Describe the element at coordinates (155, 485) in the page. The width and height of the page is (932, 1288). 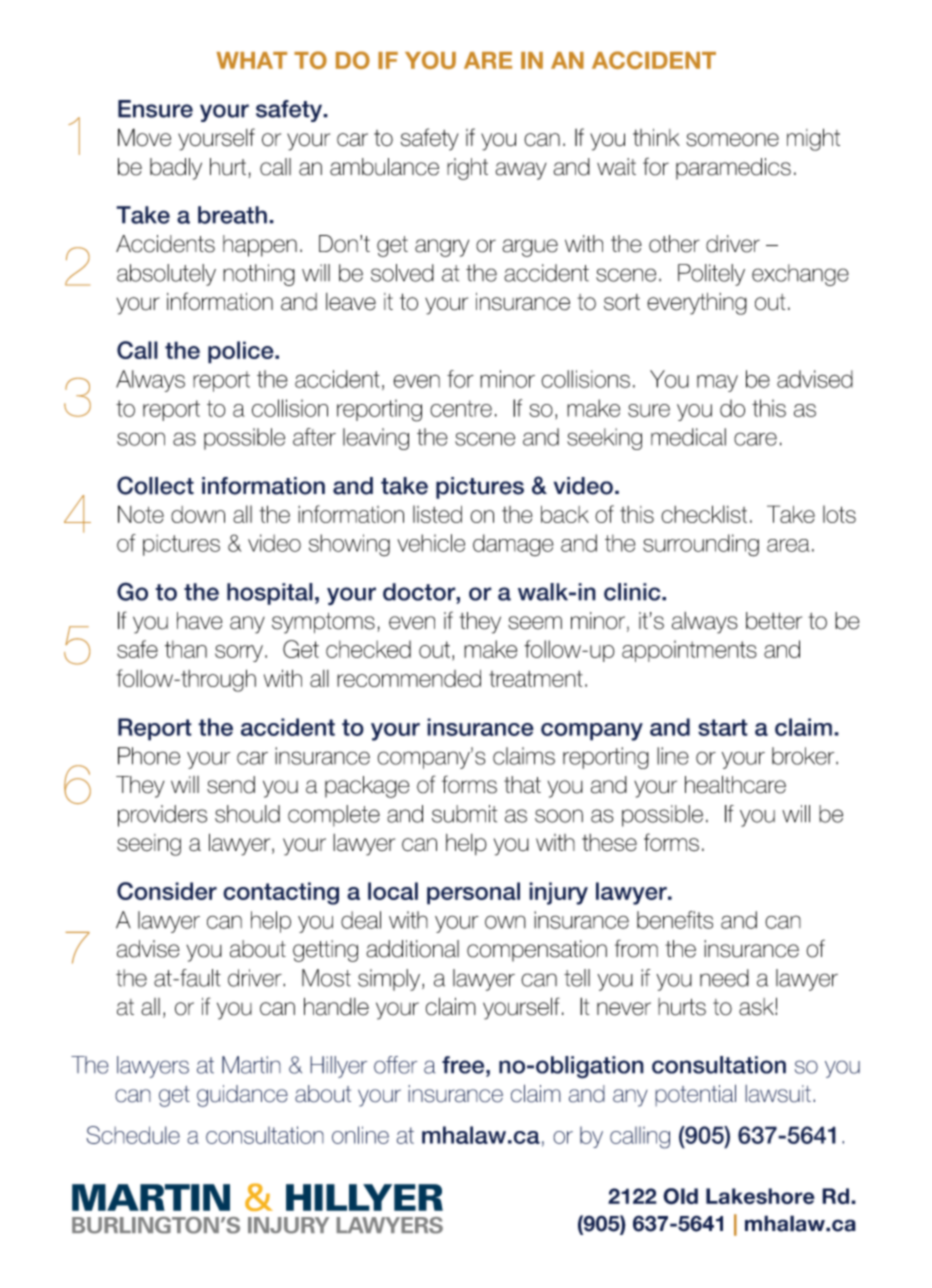
I see `Collect` at that location.
